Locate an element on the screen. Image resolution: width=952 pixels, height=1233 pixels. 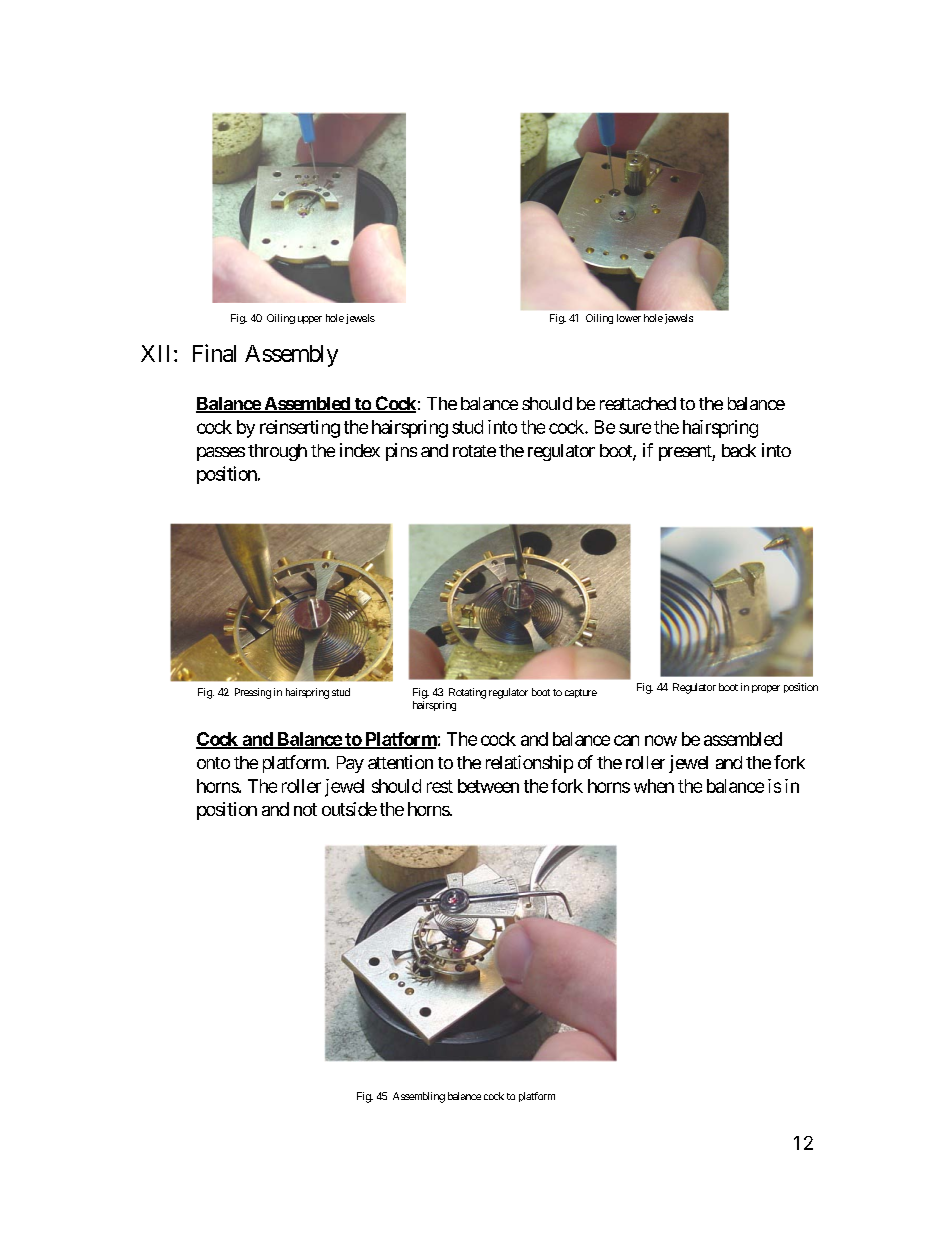
not is located at coordinates (305, 809).
